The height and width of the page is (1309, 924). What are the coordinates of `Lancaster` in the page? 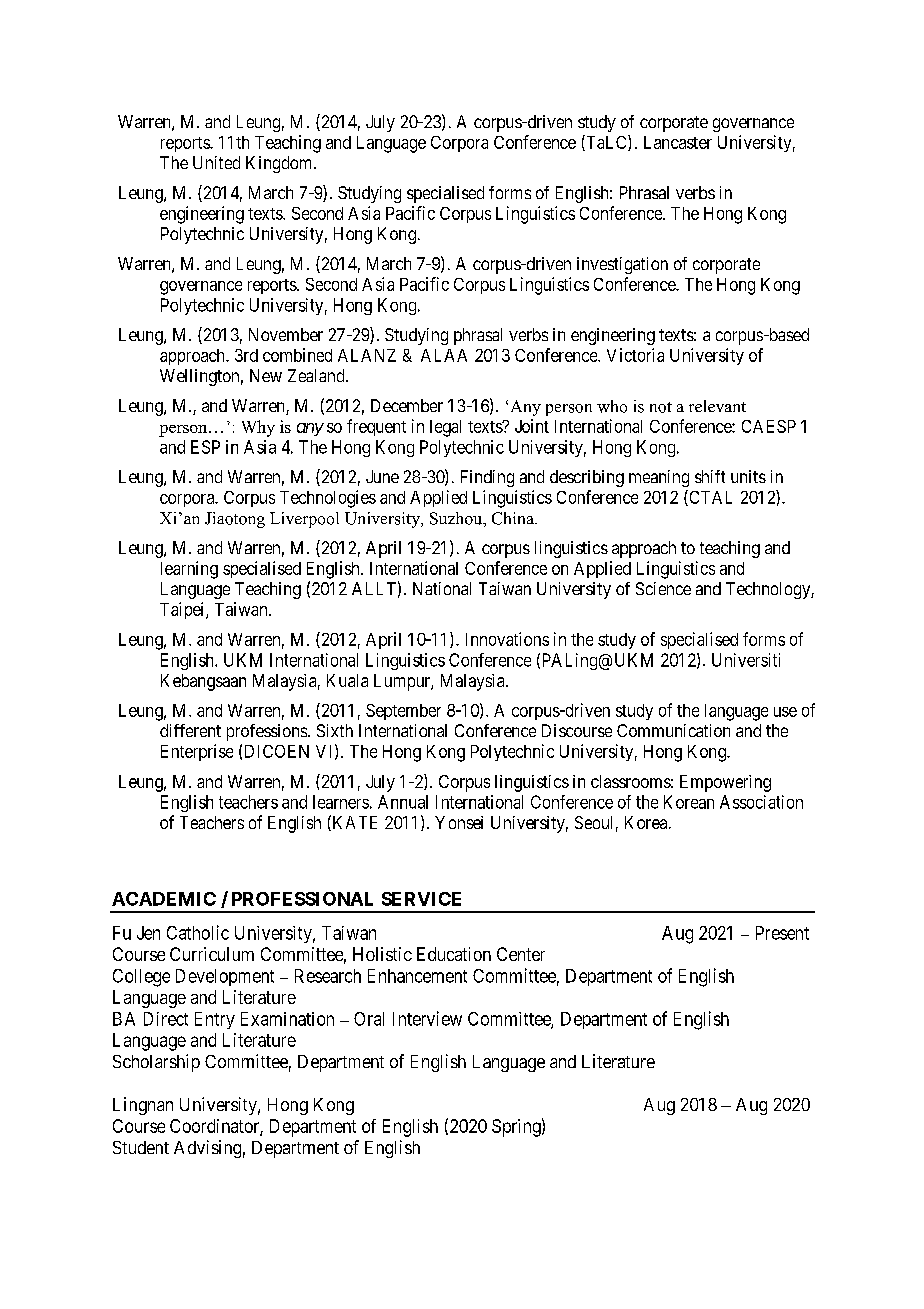 It's located at (678, 142).
